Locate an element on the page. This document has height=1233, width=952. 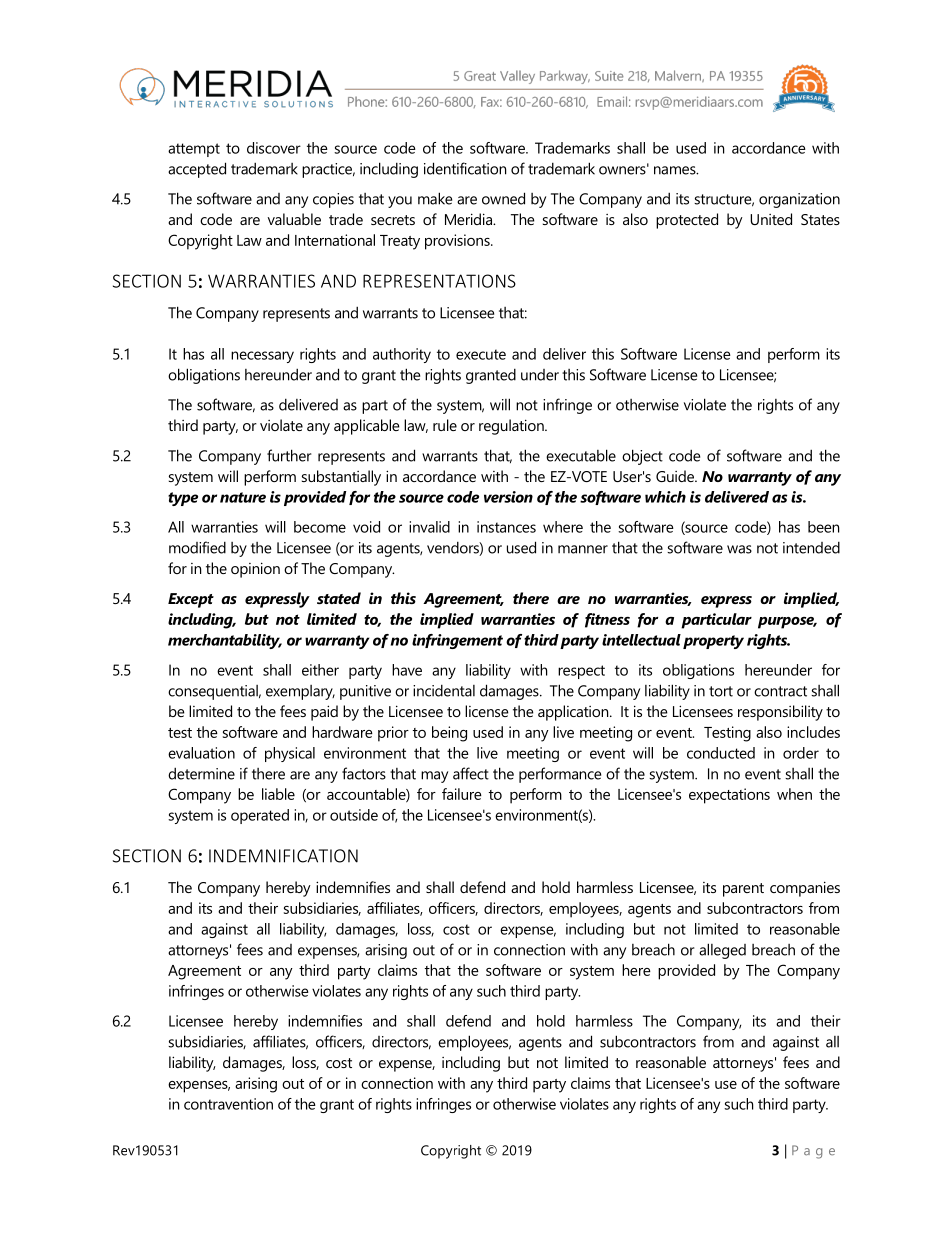
merchantability is located at coordinates (225, 641).
